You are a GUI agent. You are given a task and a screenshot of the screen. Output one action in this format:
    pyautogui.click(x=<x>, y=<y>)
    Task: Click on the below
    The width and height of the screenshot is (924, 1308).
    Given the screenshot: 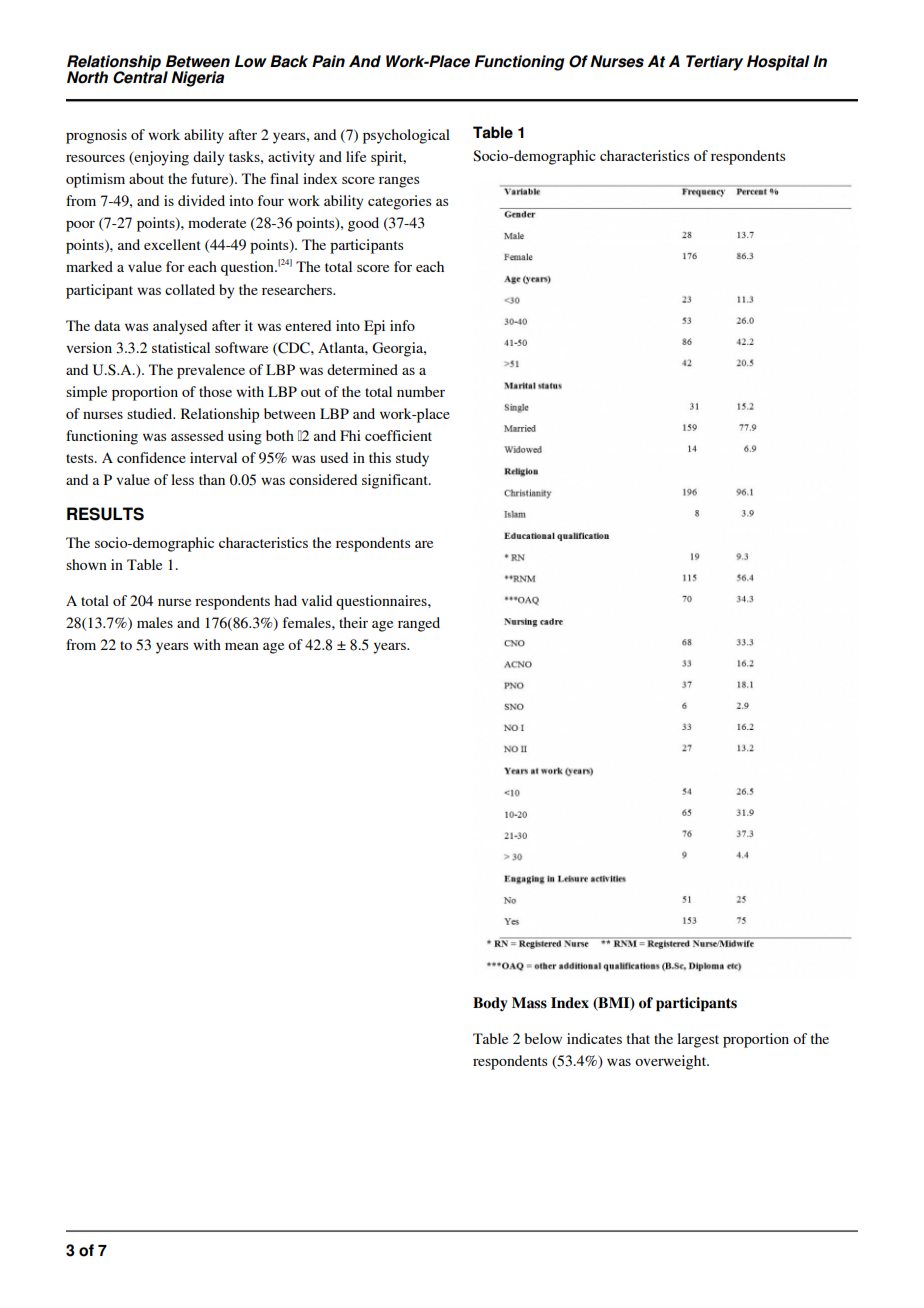 What is the action you would take?
    pyautogui.click(x=543, y=1038)
